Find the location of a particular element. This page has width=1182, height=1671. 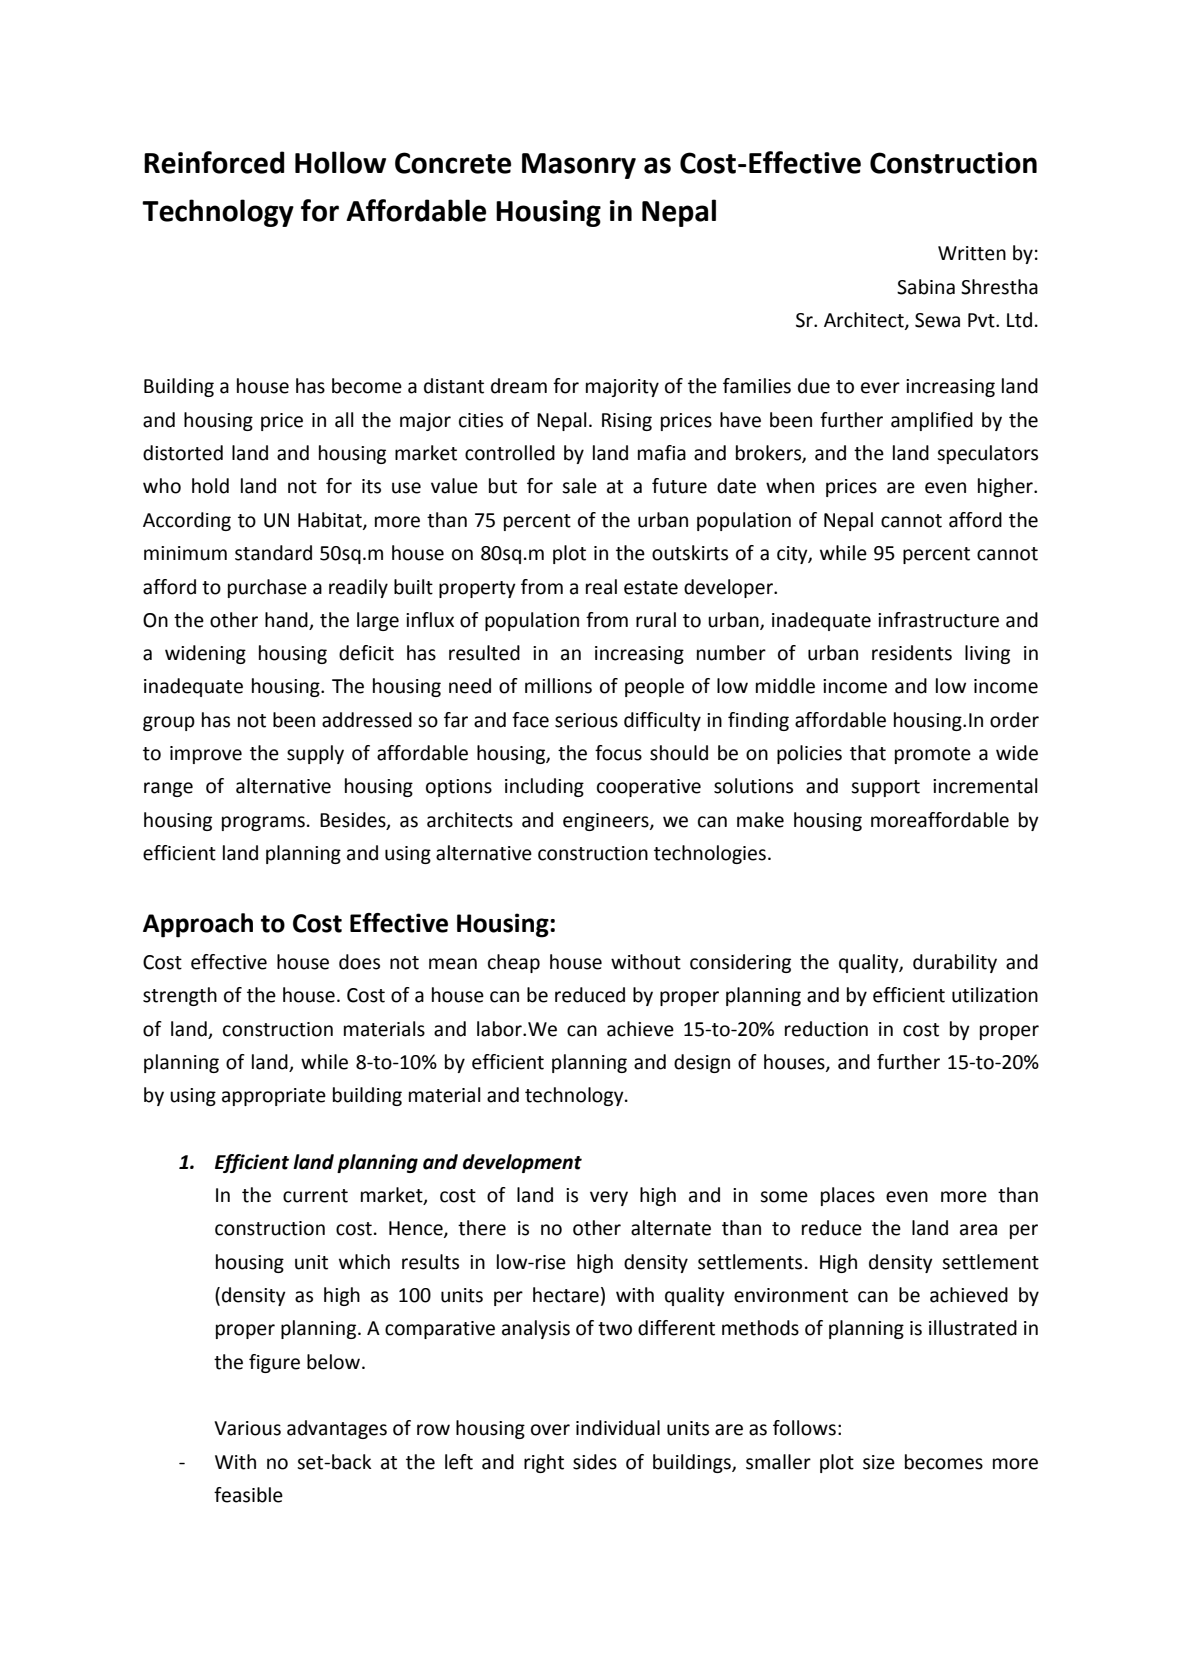

support is located at coordinates (885, 788).
